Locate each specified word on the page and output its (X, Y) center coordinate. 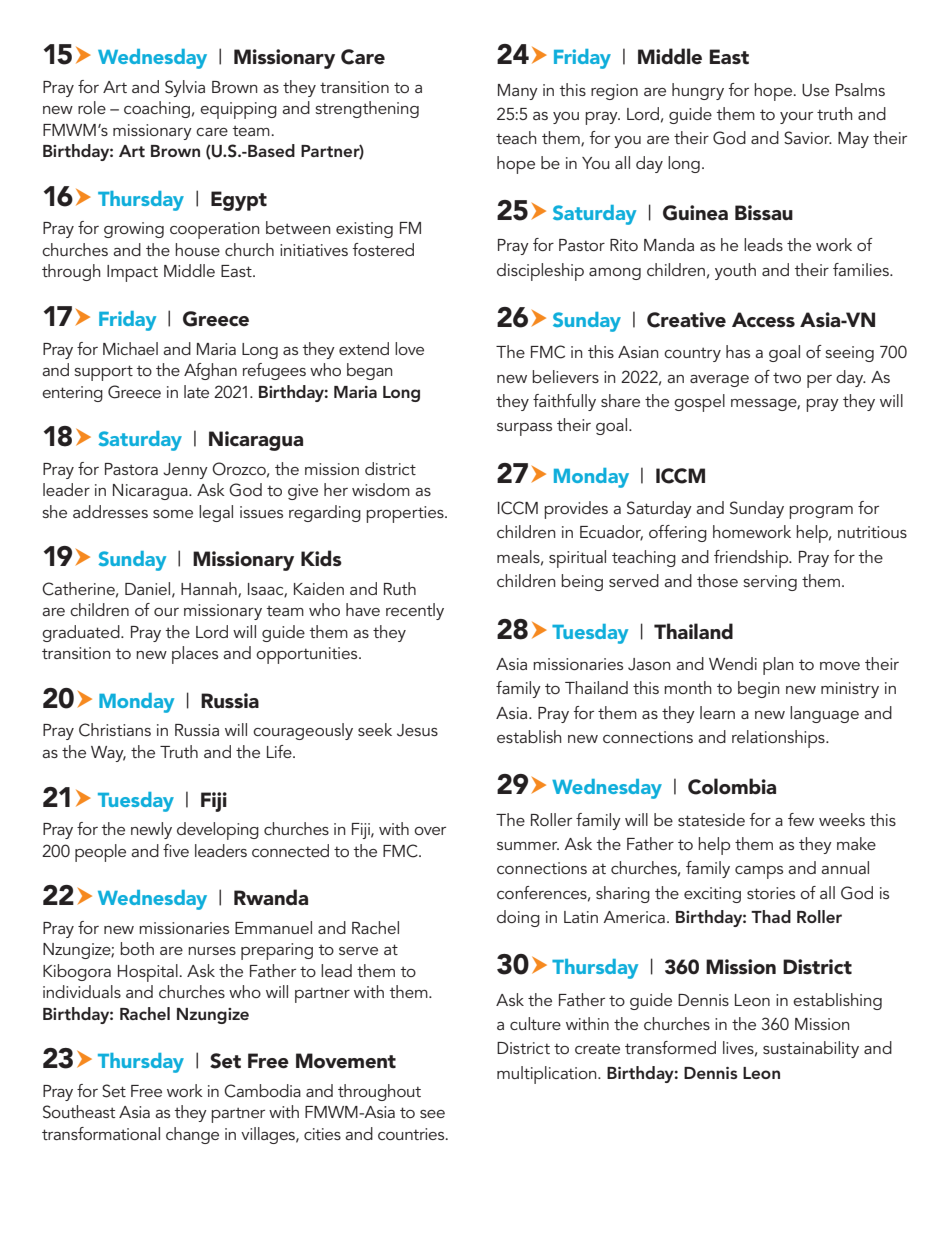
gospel (699, 403)
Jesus (417, 730)
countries (412, 1134)
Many (518, 92)
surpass (524, 429)
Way (108, 754)
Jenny (185, 471)
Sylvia (185, 88)
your (796, 118)
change (192, 1135)
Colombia (732, 786)
